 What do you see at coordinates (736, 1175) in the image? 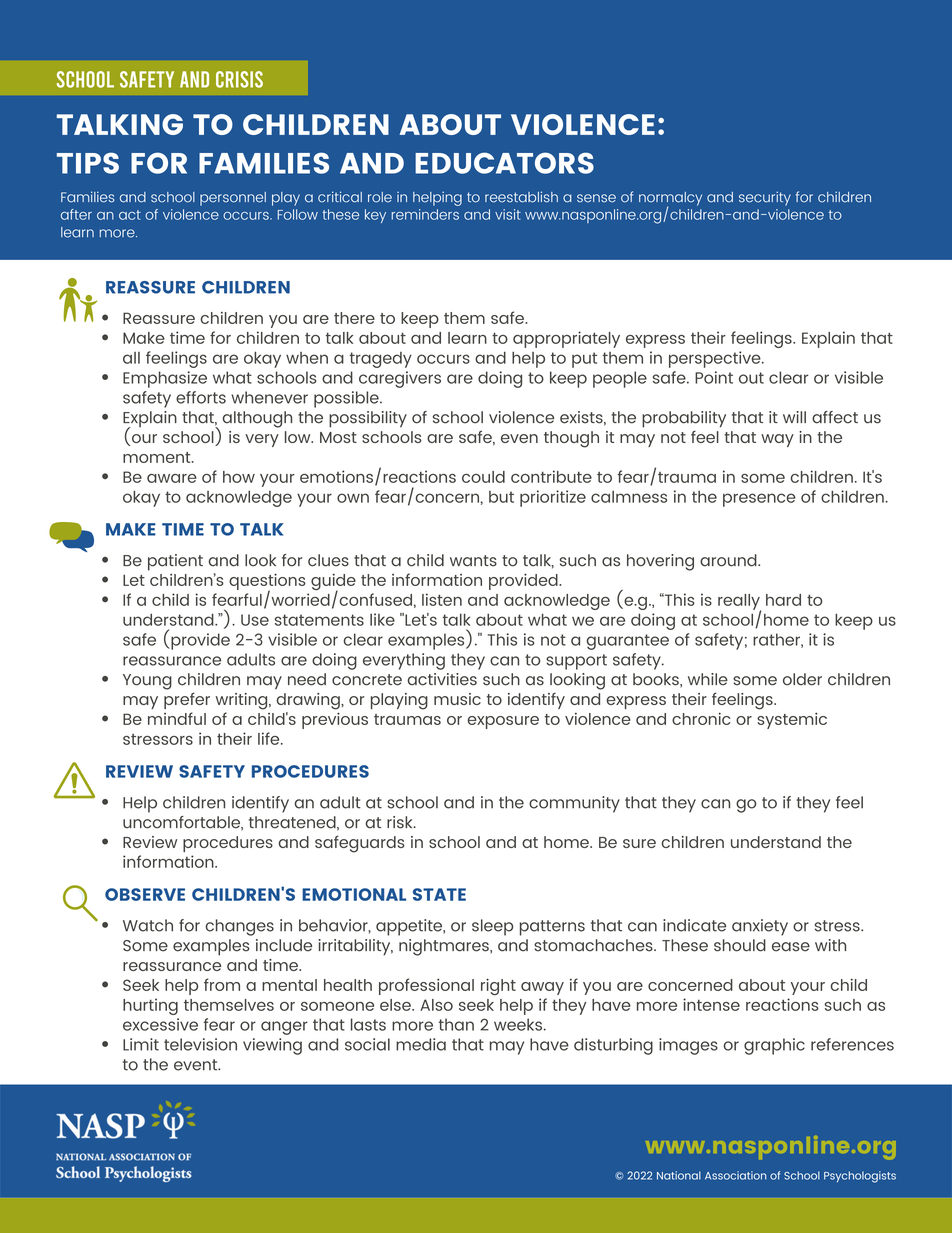
I see `Association` at bounding box center [736, 1175].
